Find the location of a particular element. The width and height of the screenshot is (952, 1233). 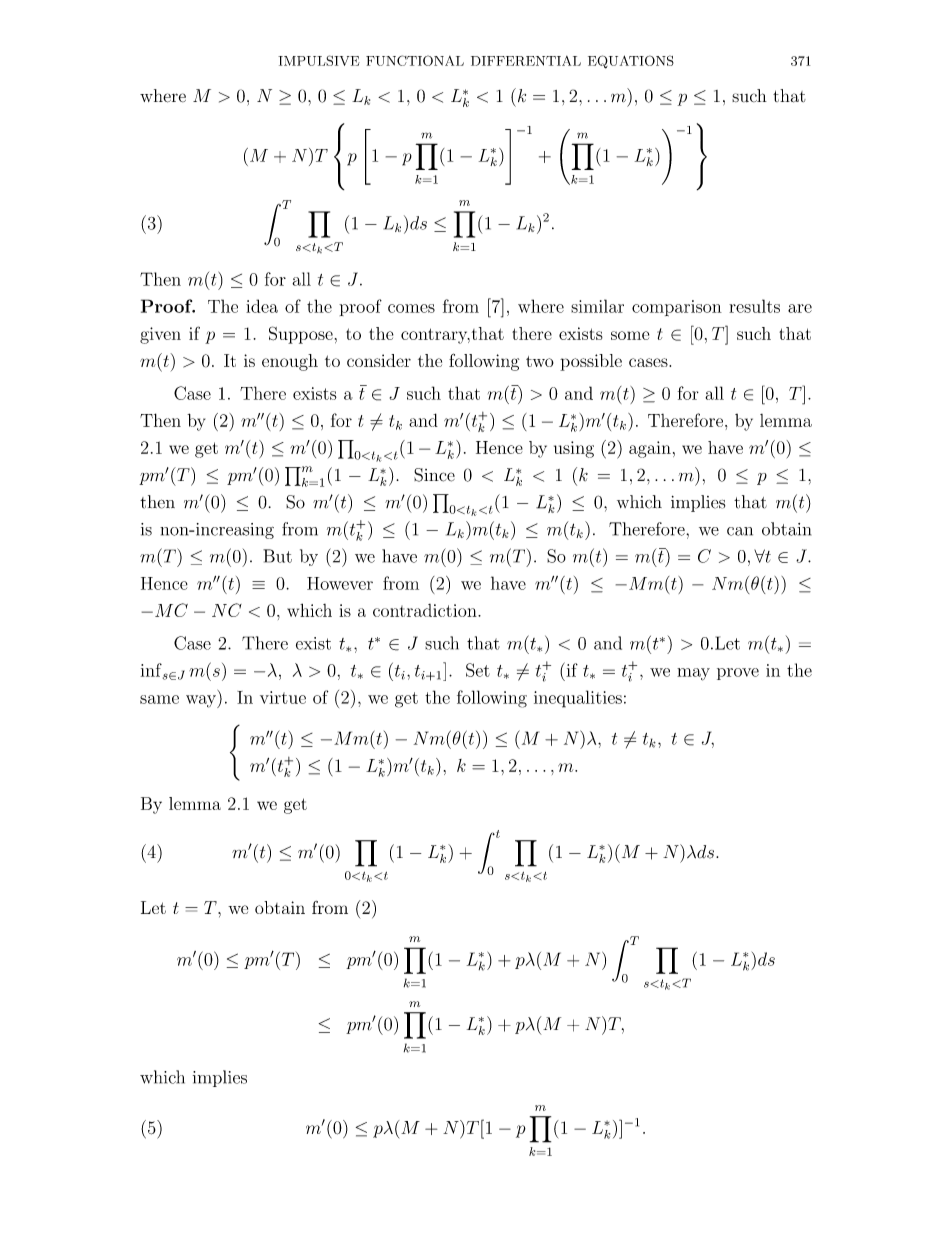

prove is located at coordinates (738, 674).
